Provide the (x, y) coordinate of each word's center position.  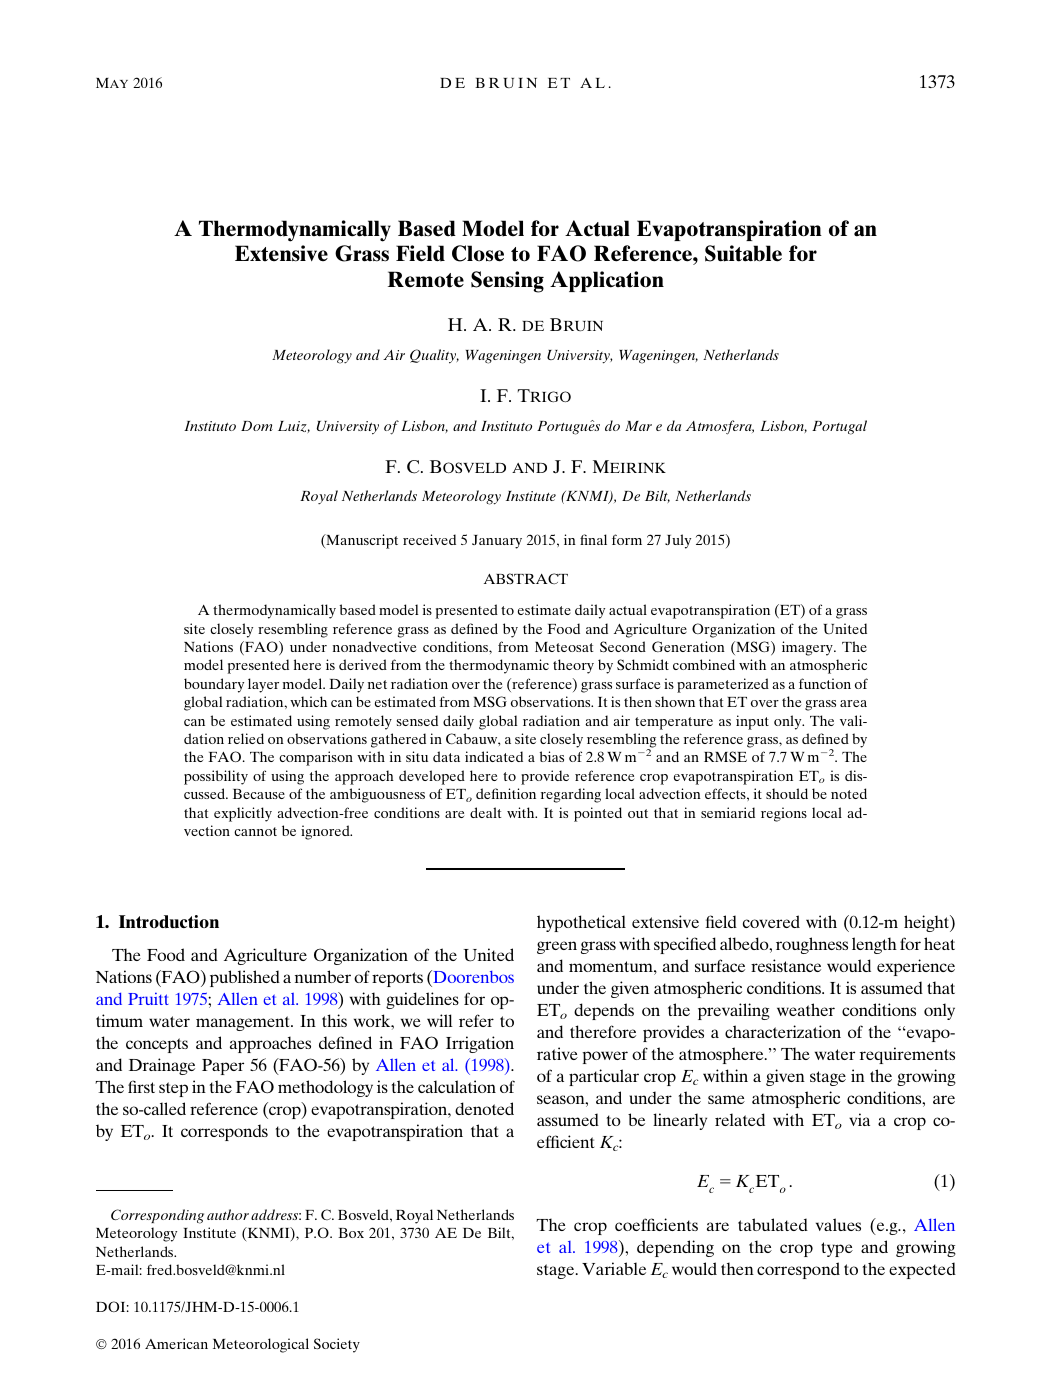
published (245, 978)
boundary (214, 685)
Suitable (743, 253)
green (557, 947)
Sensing (507, 282)
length (874, 945)
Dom (257, 426)
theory (573, 666)
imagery (808, 648)
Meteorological (261, 1345)
